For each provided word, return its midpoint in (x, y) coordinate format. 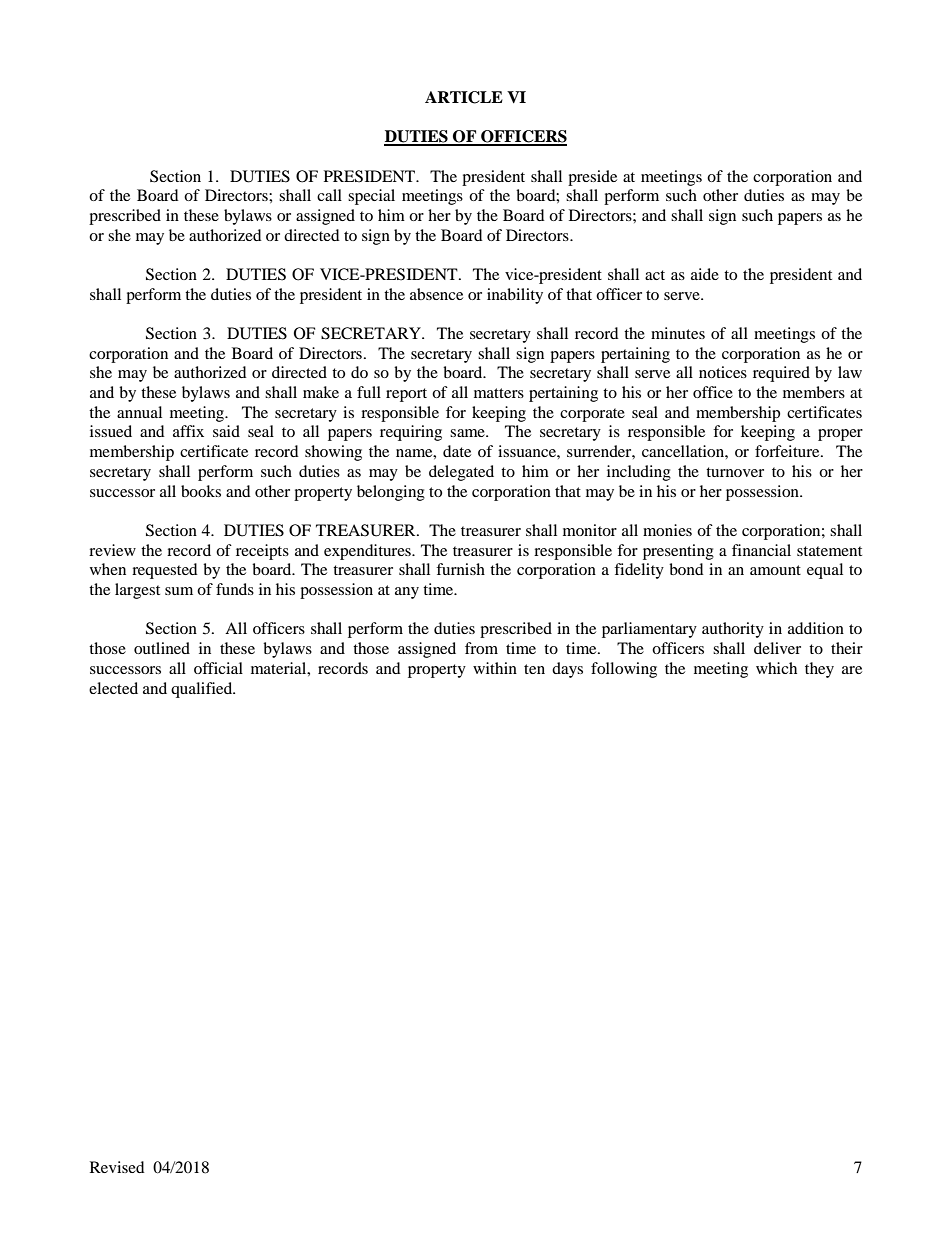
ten (534, 669)
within (495, 668)
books (201, 491)
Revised (117, 1167)
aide (705, 274)
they (819, 670)
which (776, 668)
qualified (203, 690)
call (329, 195)
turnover (735, 472)
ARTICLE (464, 97)
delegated (461, 473)
